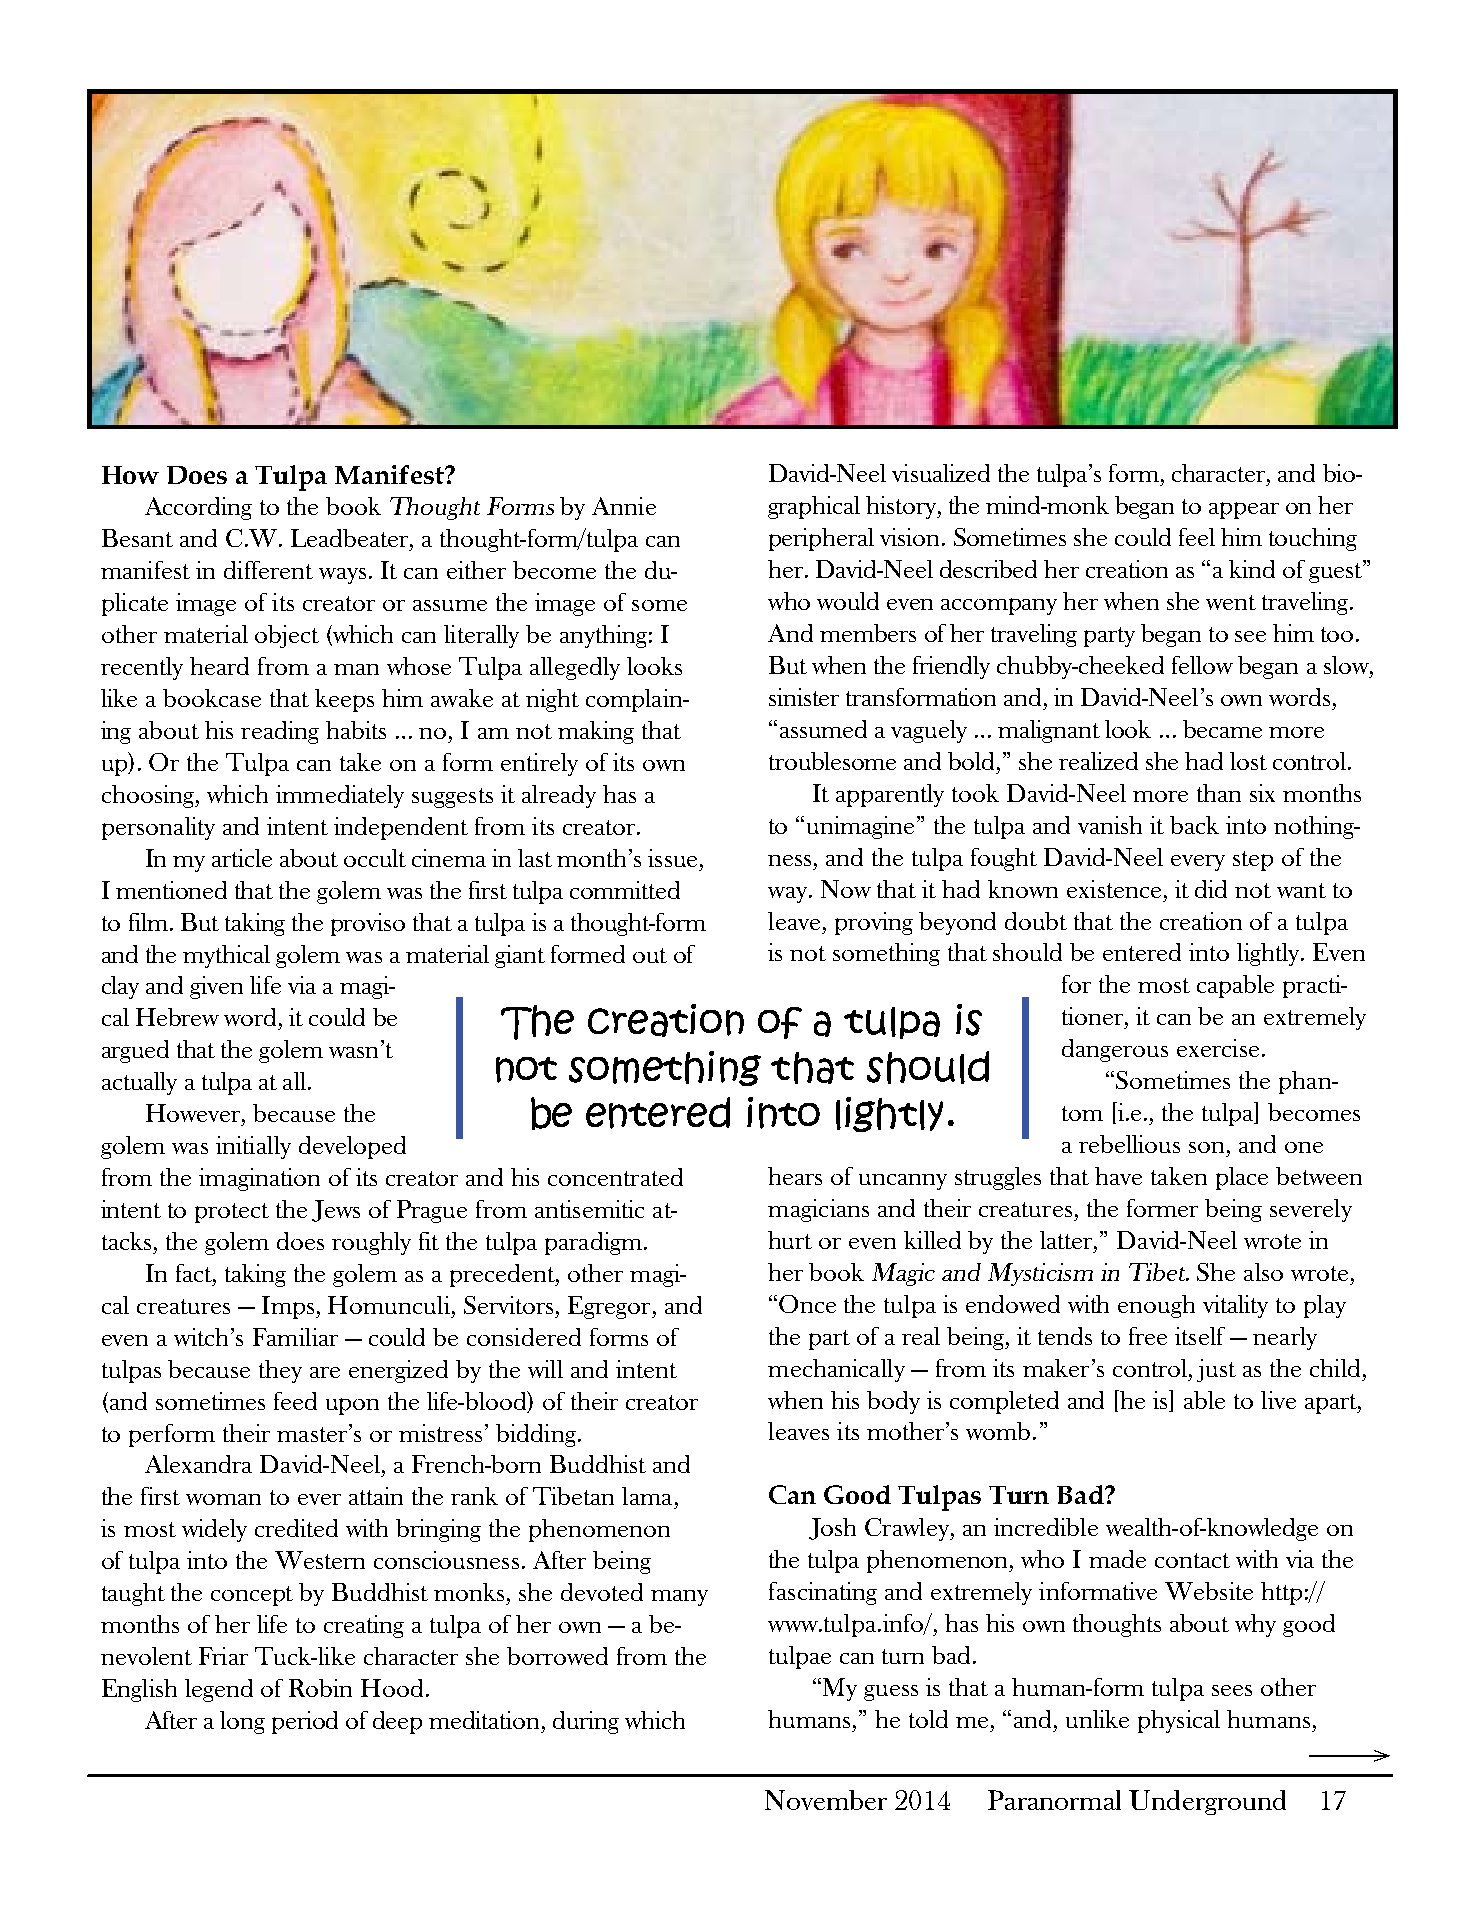 This screenshot has width=1480, height=1916. I want to click on long, so click(242, 1722).
